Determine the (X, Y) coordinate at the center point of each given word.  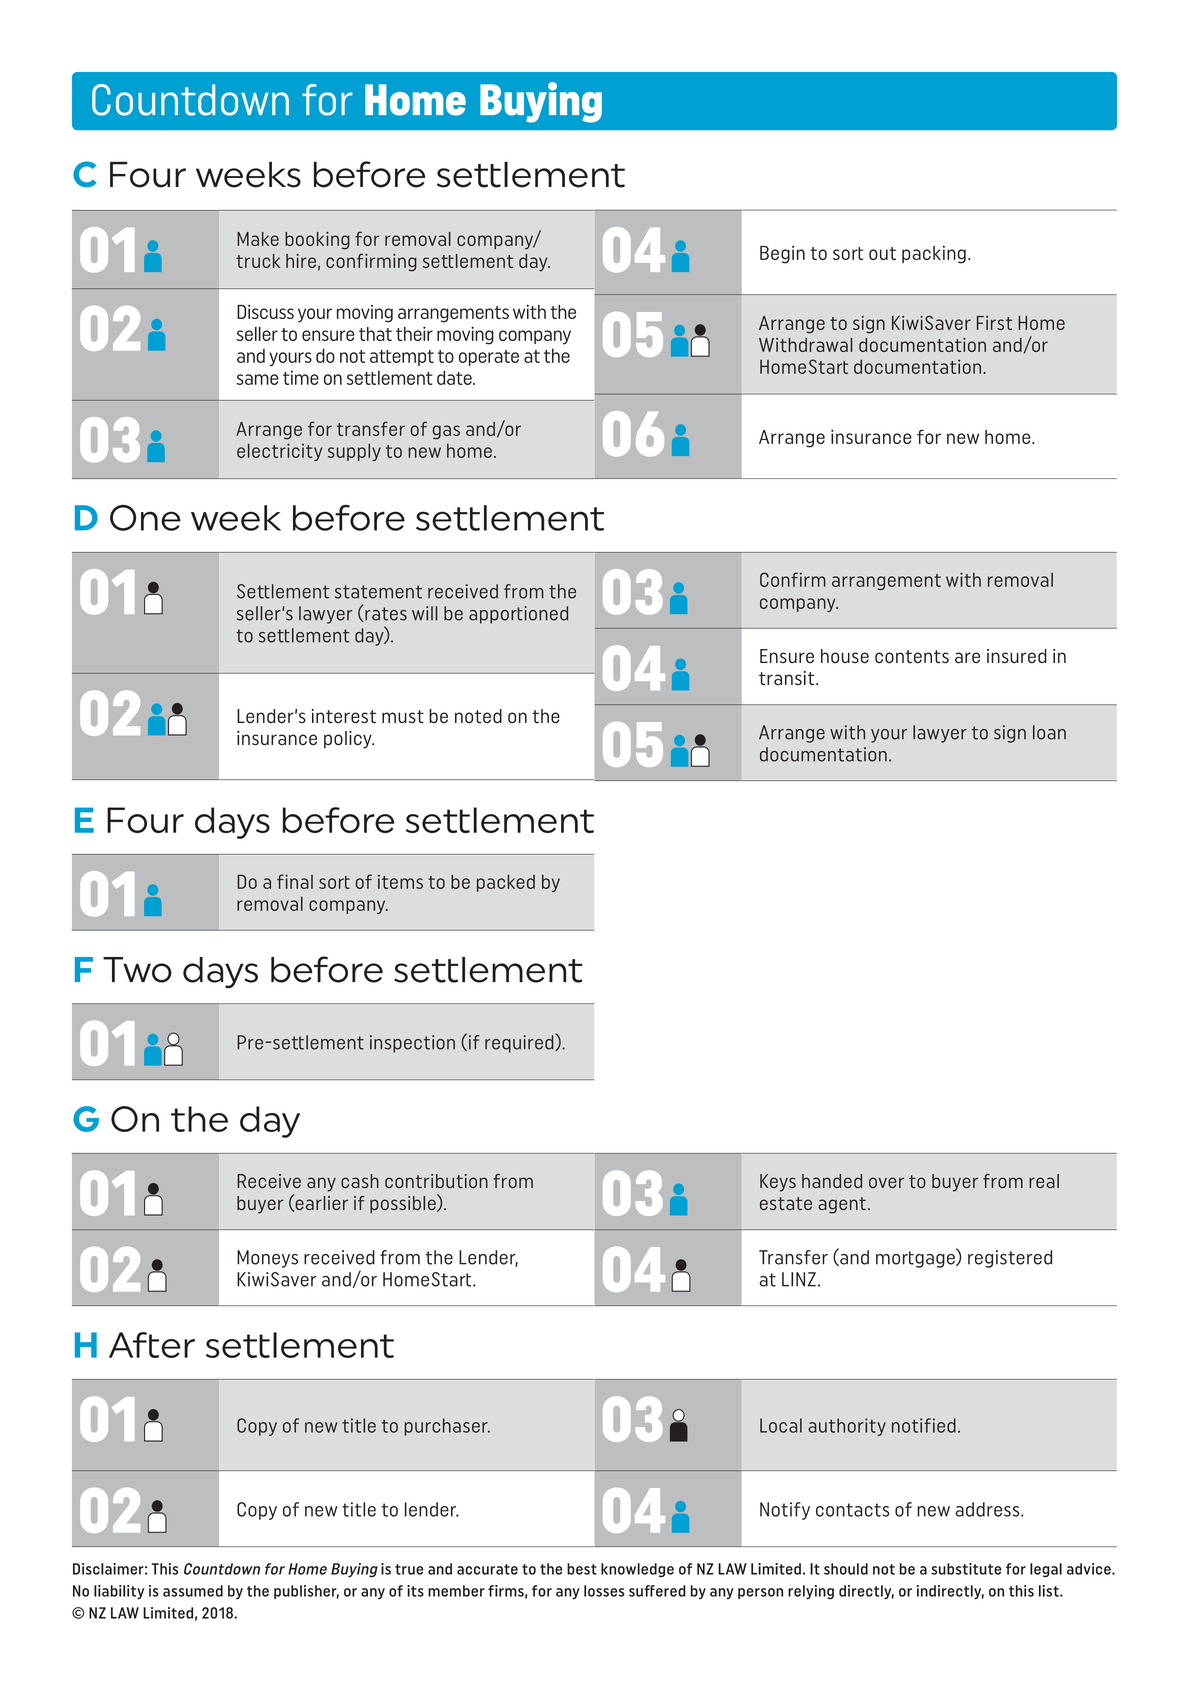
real (1044, 1181)
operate (489, 358)
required (520, 1043)
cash (360, 1181)
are (967, 658)
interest (344, 716)
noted (478, 716)
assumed (193, 1591)
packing (934, 255)
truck (258, 261)
